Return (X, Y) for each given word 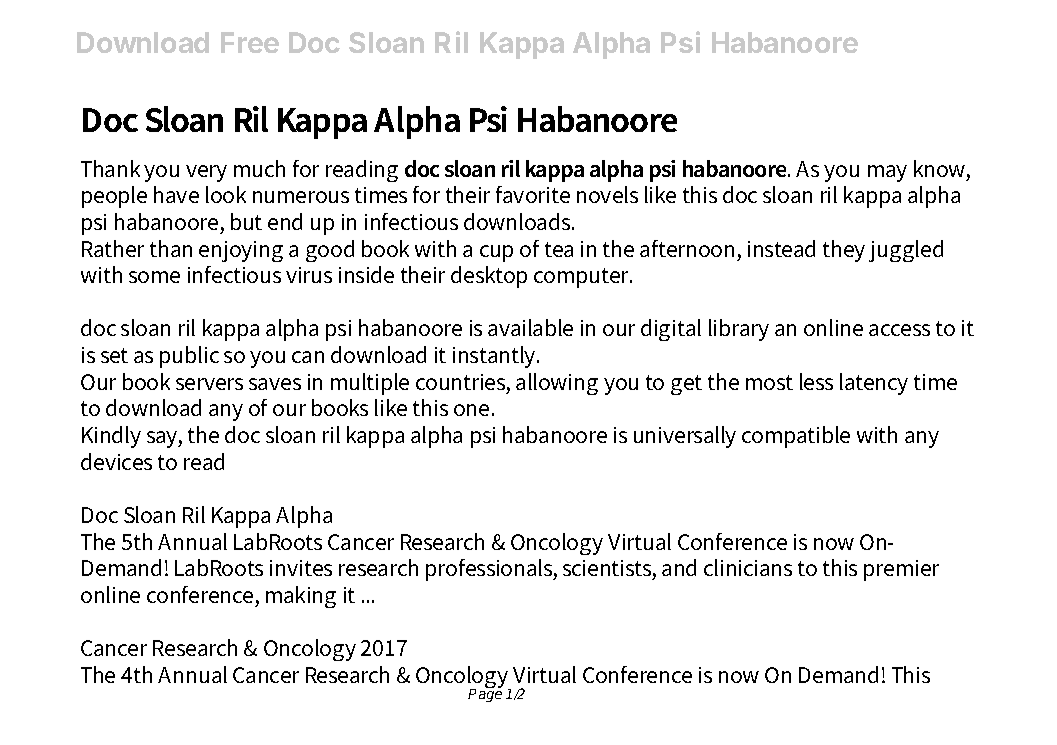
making (301, 597)
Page (485, 694)
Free (250, 42)
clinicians (748, 567)
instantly (496, 357)
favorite (533, 194)
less (816, 381)
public (189, 357)
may (887, 173)
